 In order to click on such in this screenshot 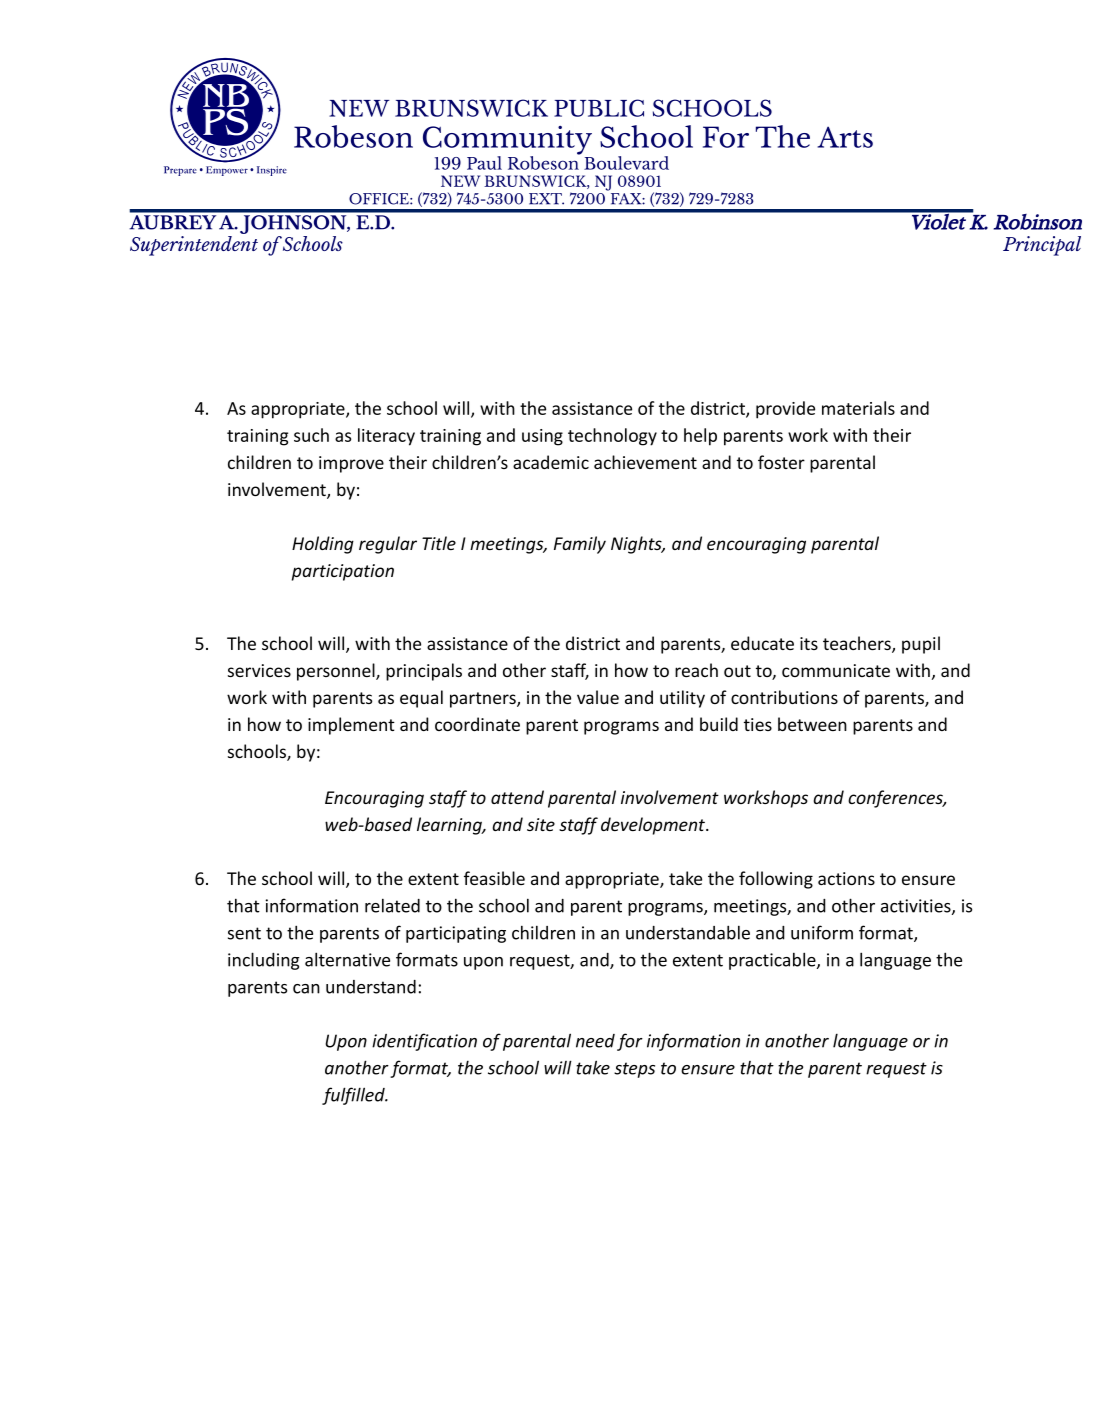, I will do `click(311, 435)`.
